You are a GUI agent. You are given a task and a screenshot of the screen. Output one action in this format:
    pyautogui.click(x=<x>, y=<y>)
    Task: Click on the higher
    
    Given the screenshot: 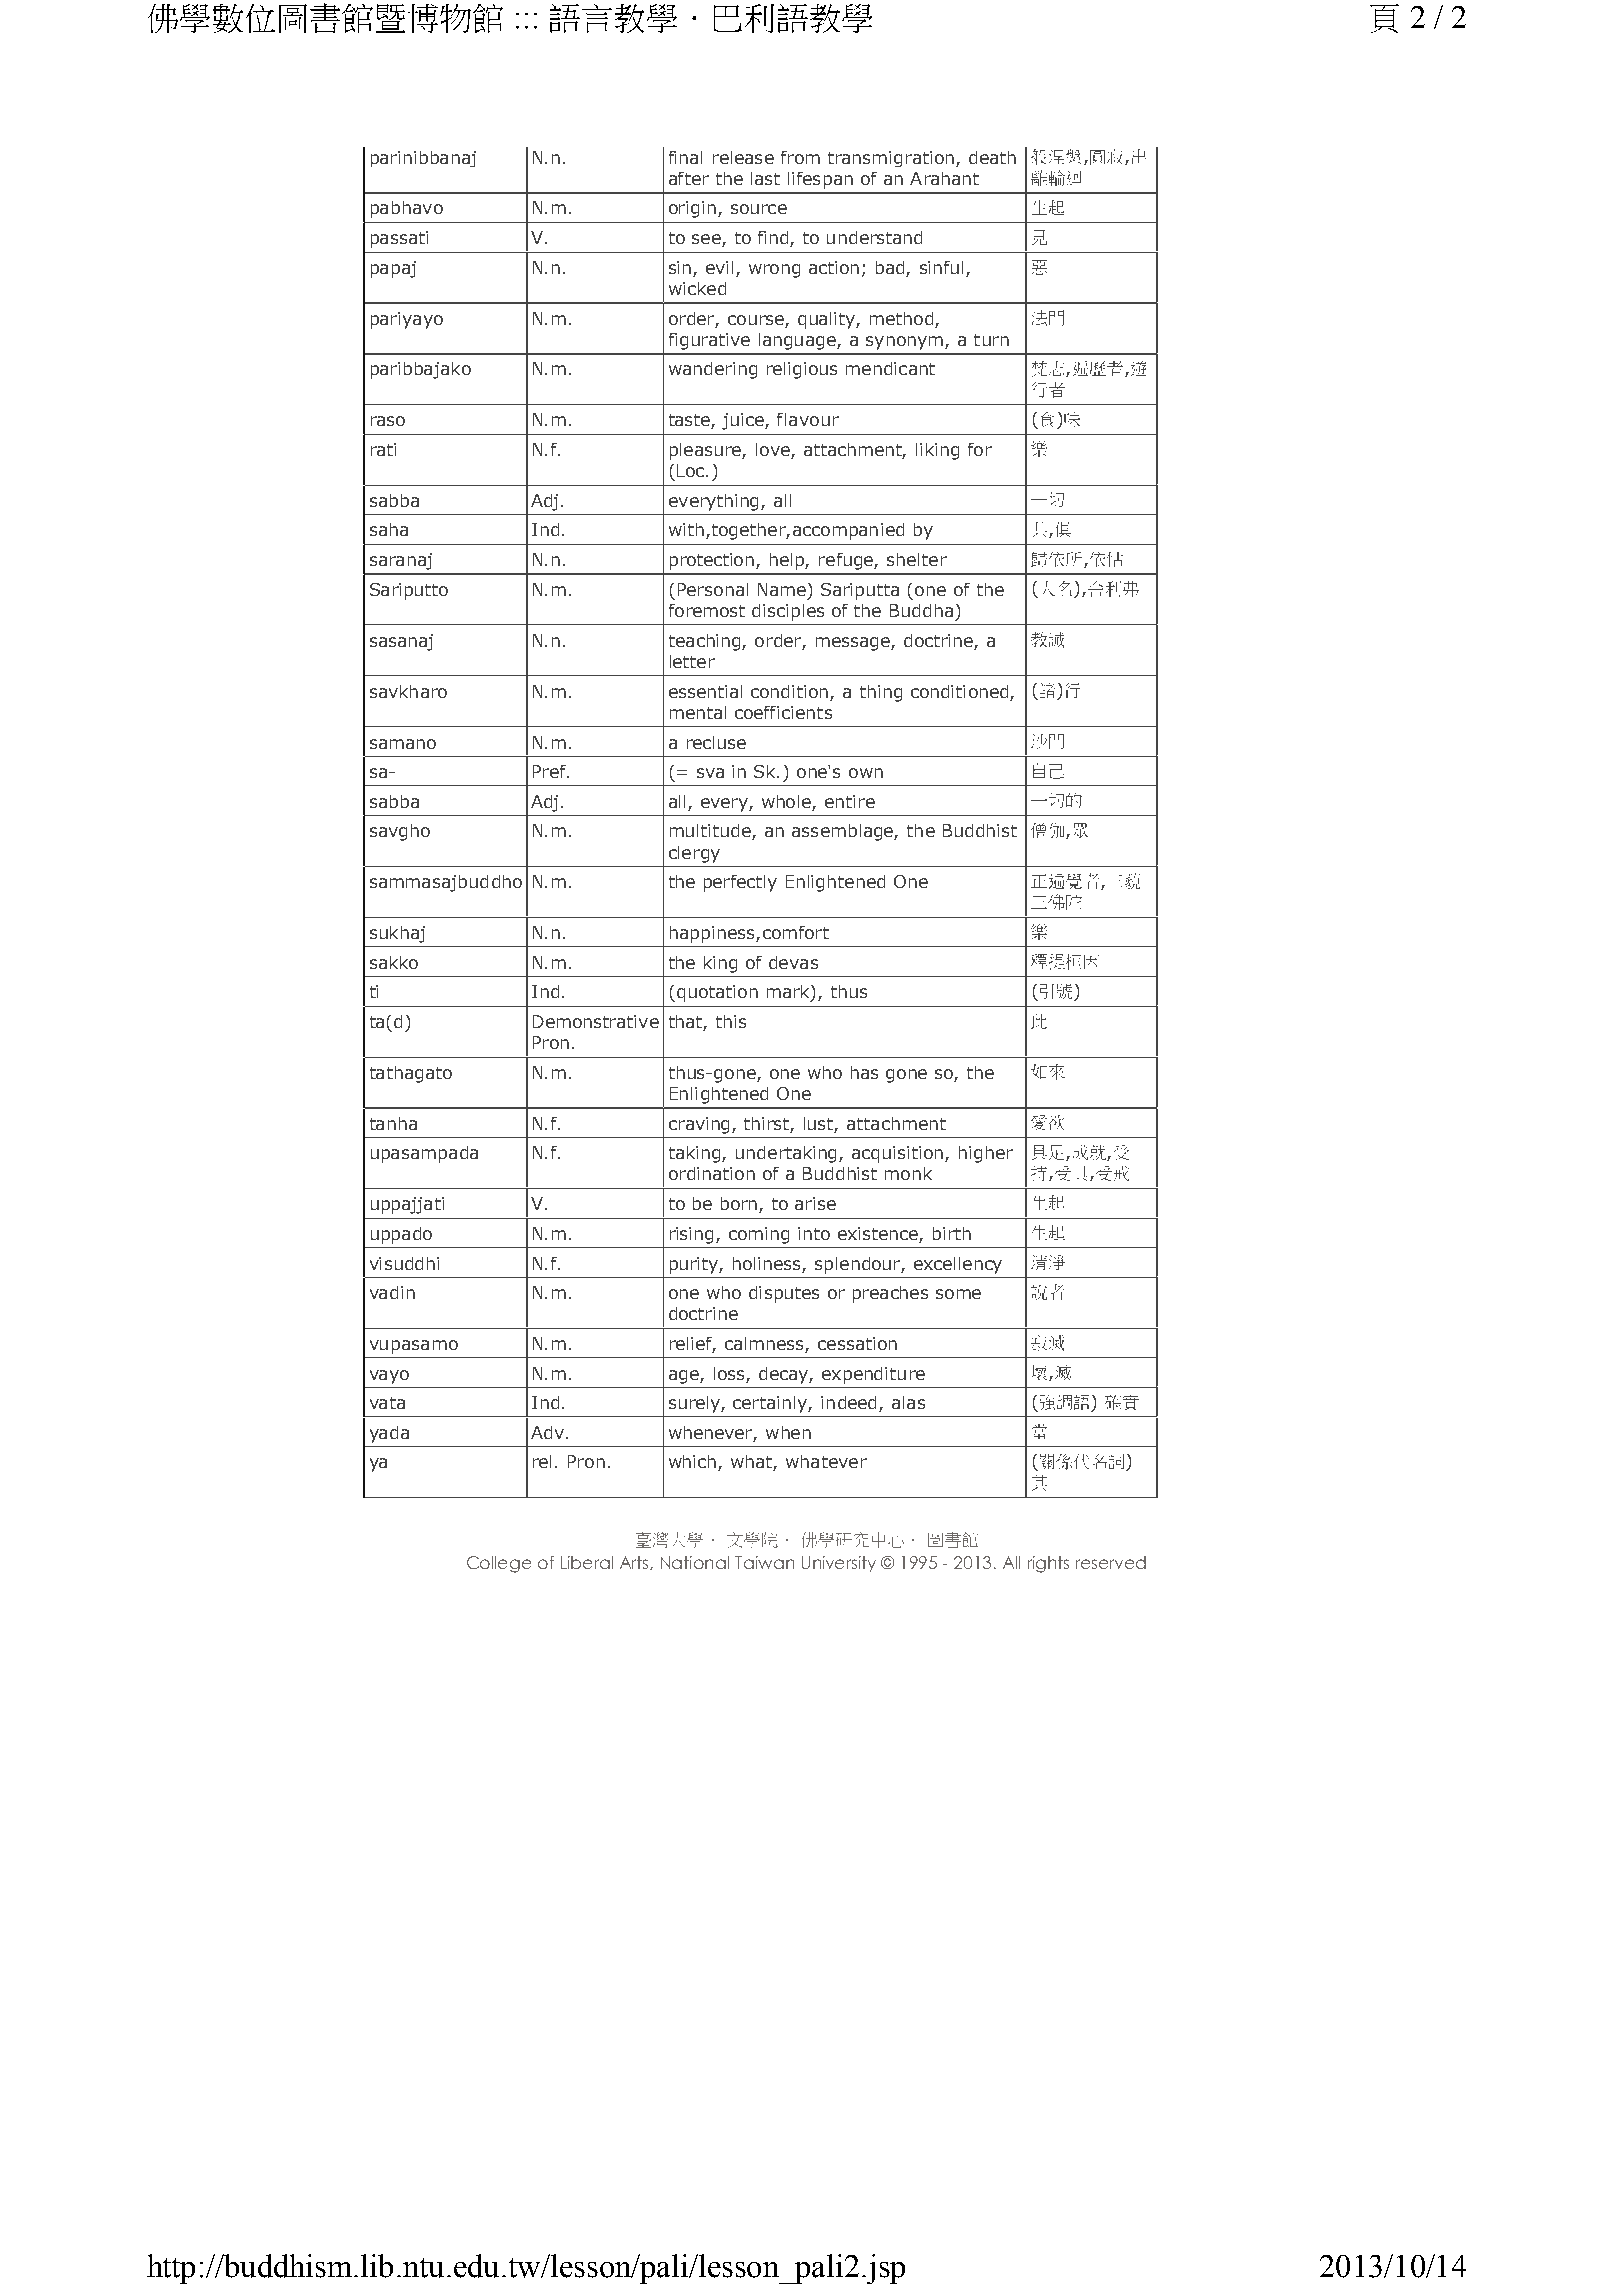 What is the action you would take?
    pyautogui.click(x=986, y=1154)
